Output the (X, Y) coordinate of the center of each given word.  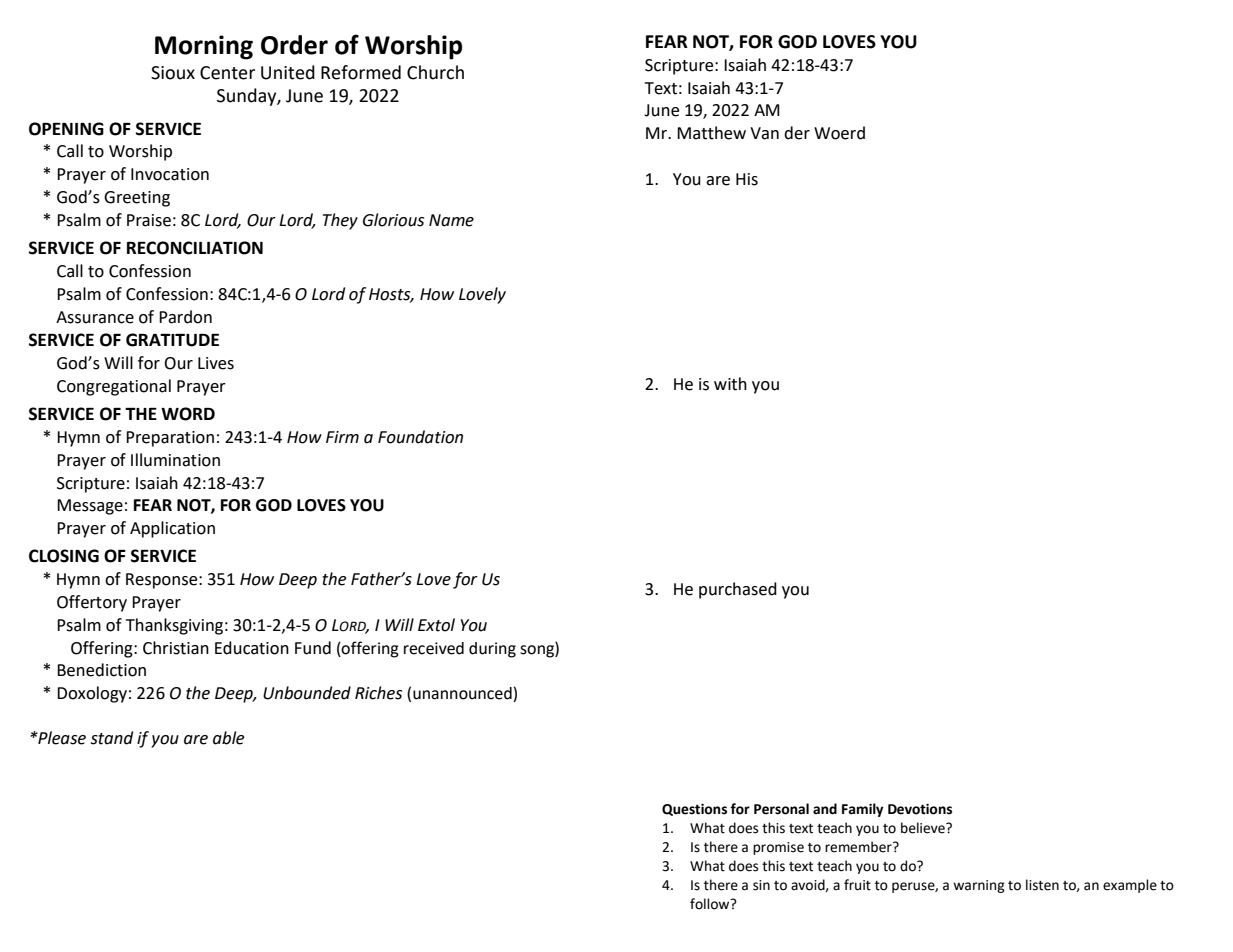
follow (711, 904)
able (228, 738)
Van (764, 133)
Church (435, 72)
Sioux (173, 73)
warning (979, 886)
